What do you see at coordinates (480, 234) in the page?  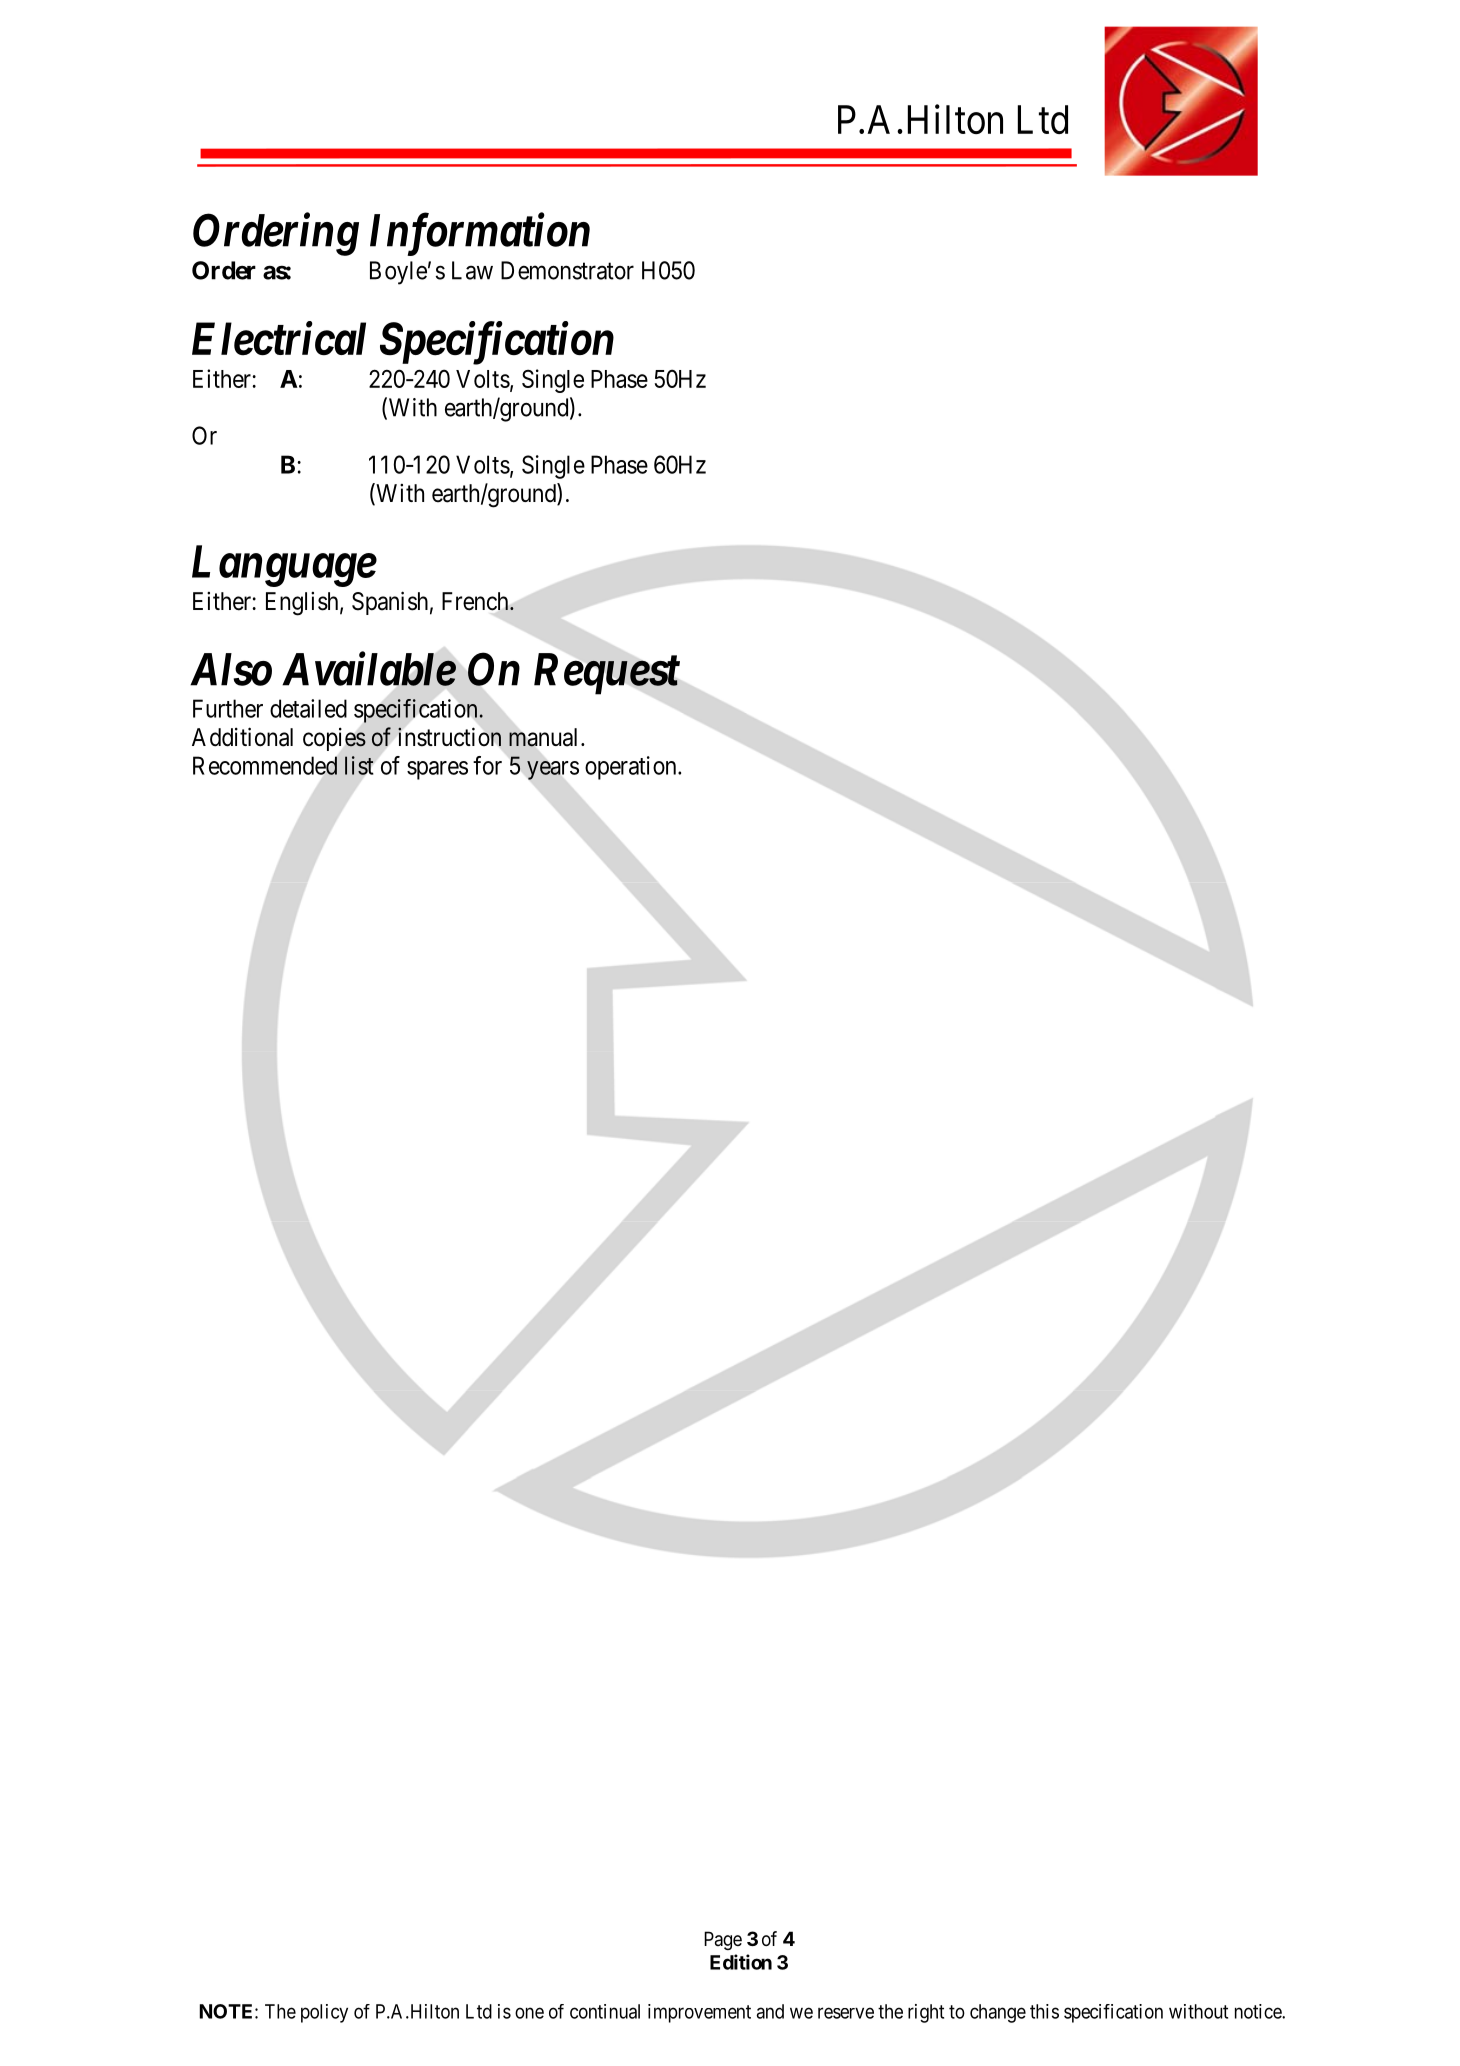 I see `Information` at bounding box center [480, 234].
